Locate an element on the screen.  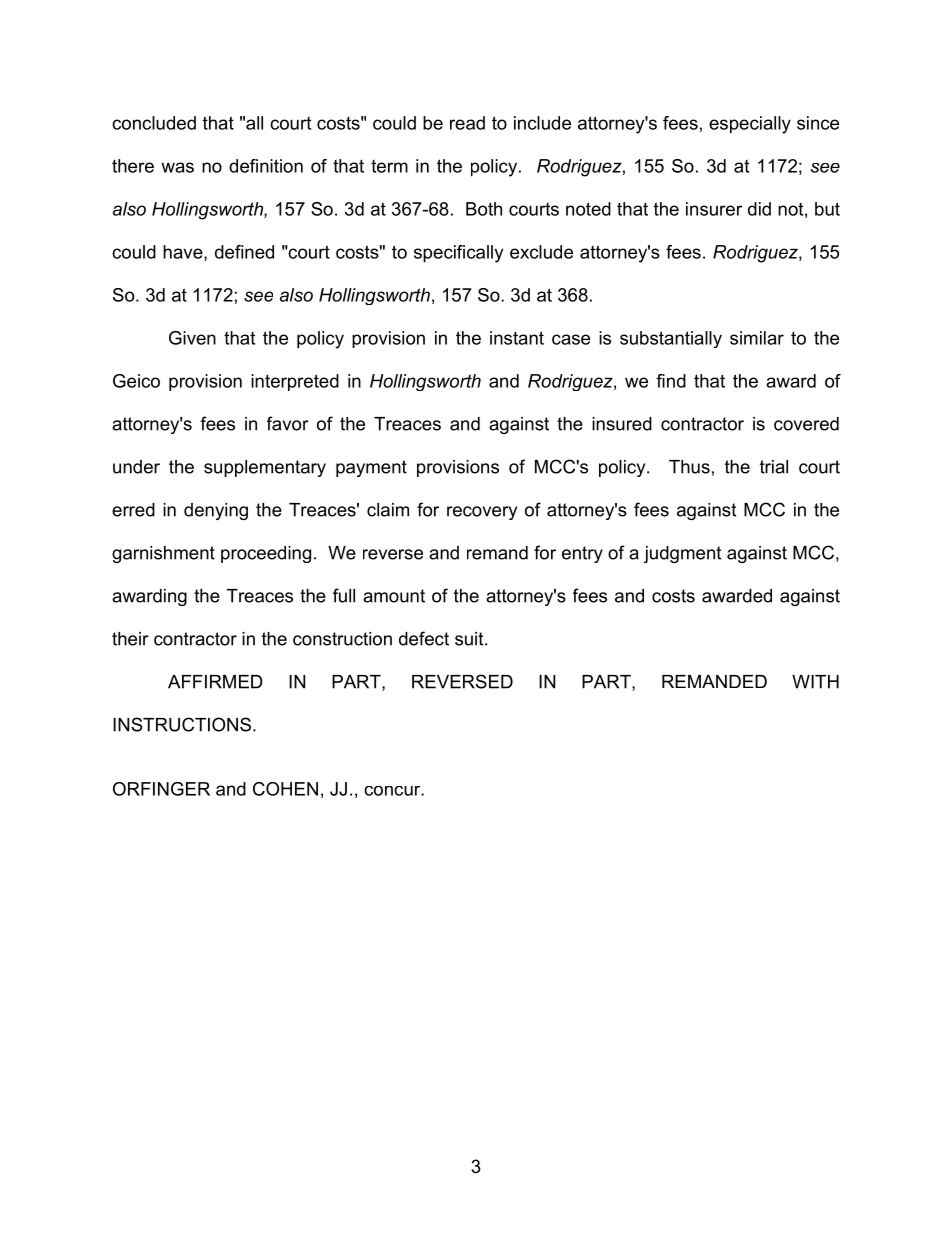
defect is located at coordinates (424, 638).
